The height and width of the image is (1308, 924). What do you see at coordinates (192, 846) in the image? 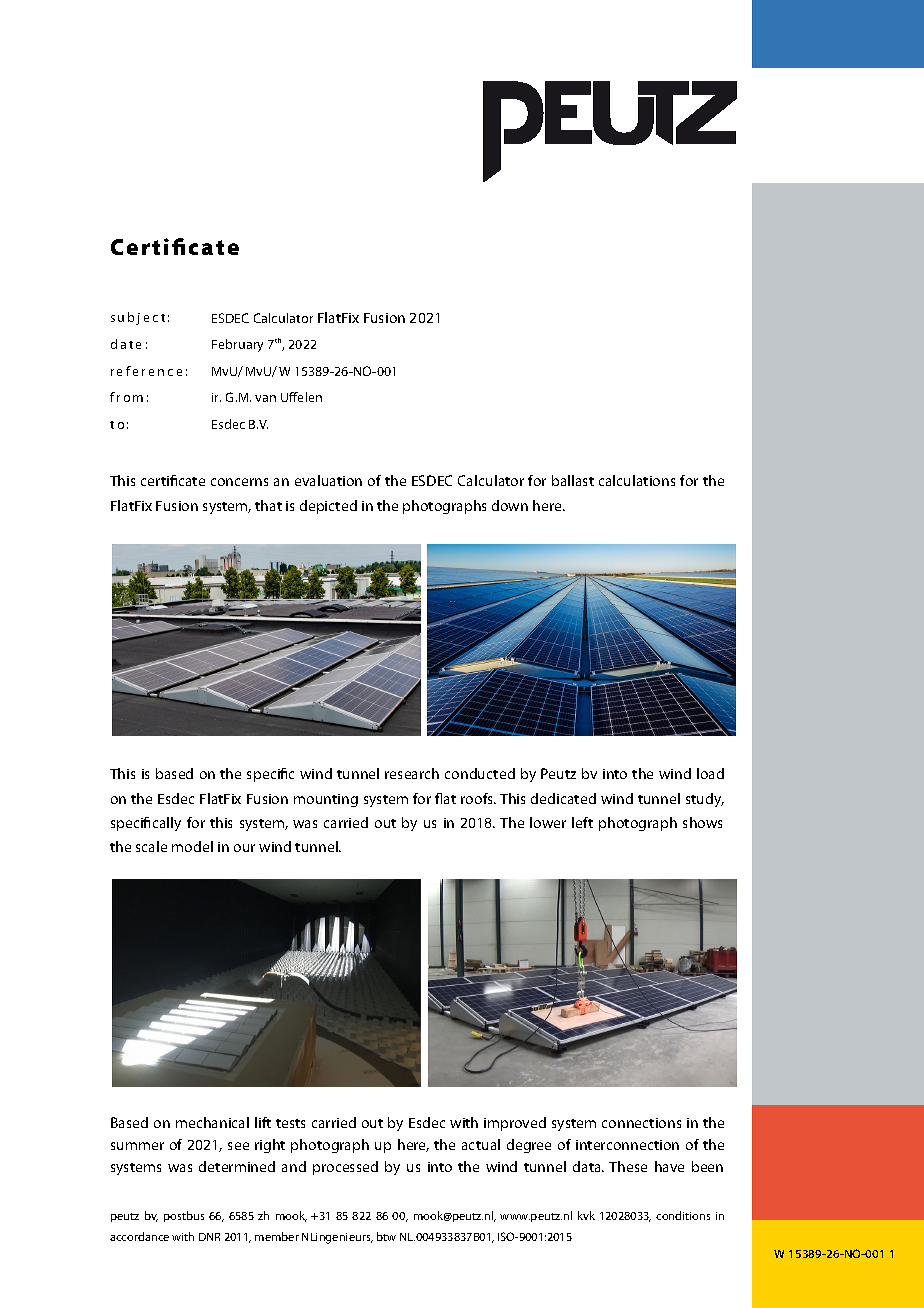
I see `model` at bounding box center [192, 846].
